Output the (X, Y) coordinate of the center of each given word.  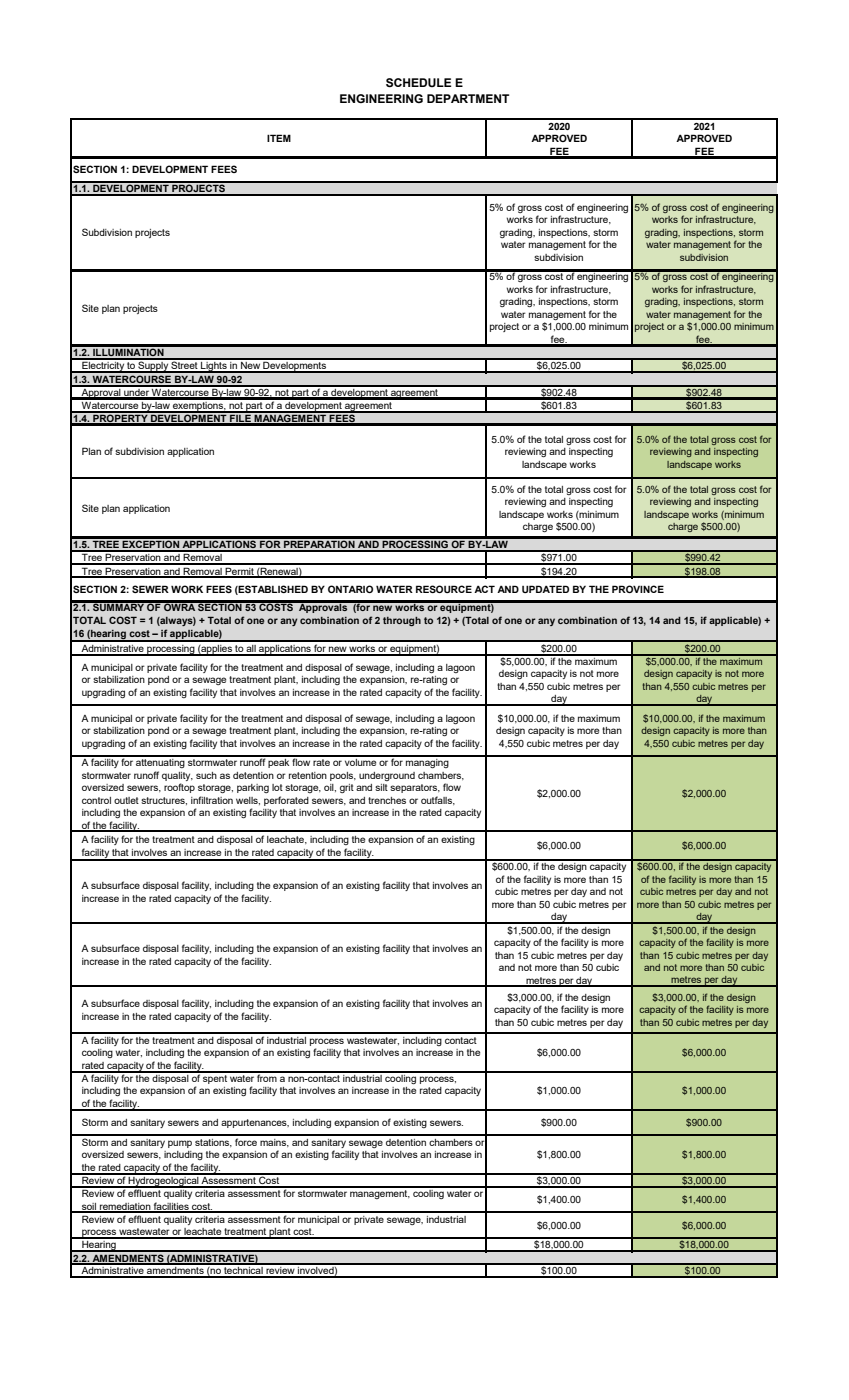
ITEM (279, 138)
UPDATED (545, 589)
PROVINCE (638, 589)
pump (180, 1144)
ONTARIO (350, 589)
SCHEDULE (418, 83)
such (206, 775)
